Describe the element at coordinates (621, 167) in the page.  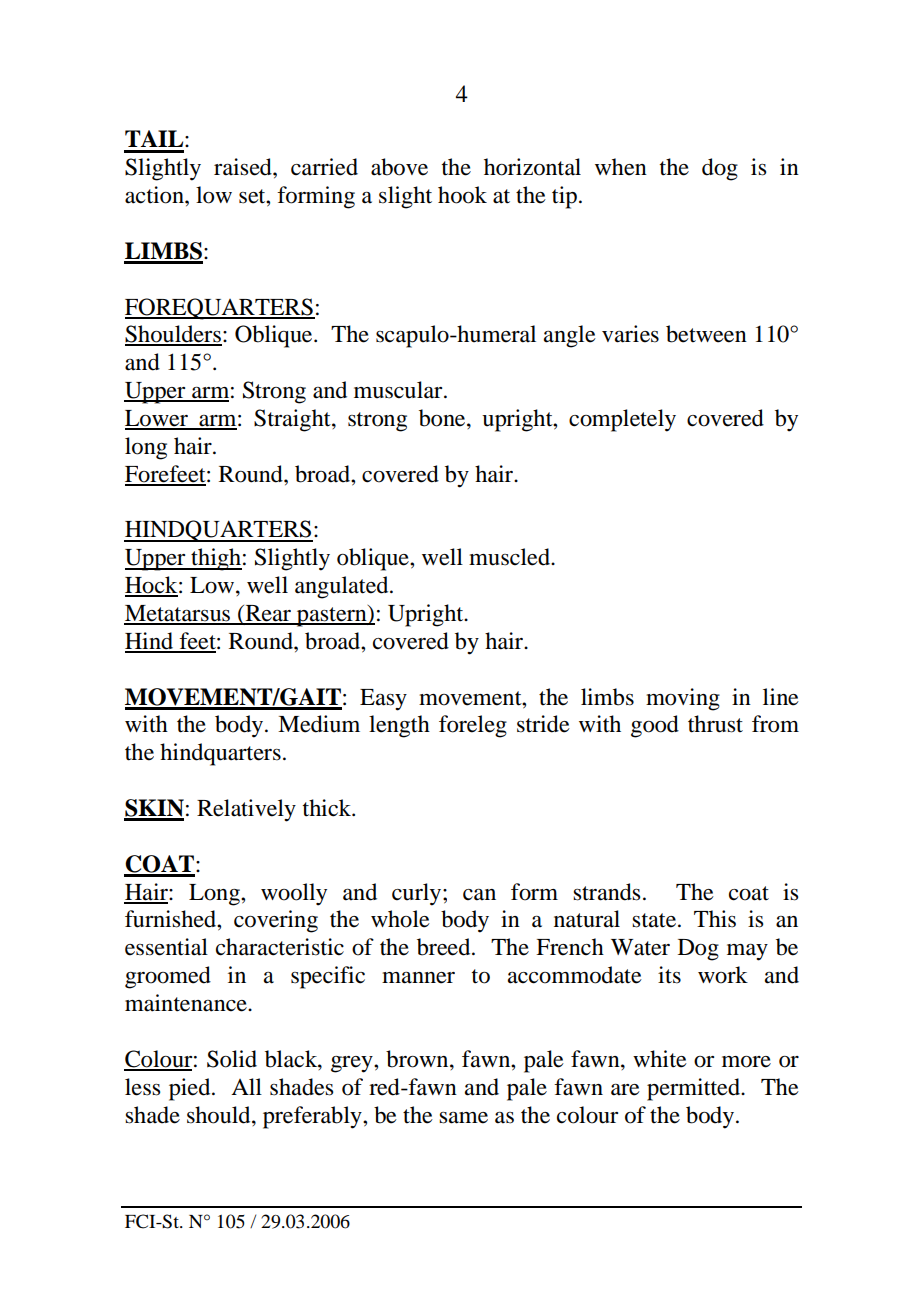
I see `when` at that location.
